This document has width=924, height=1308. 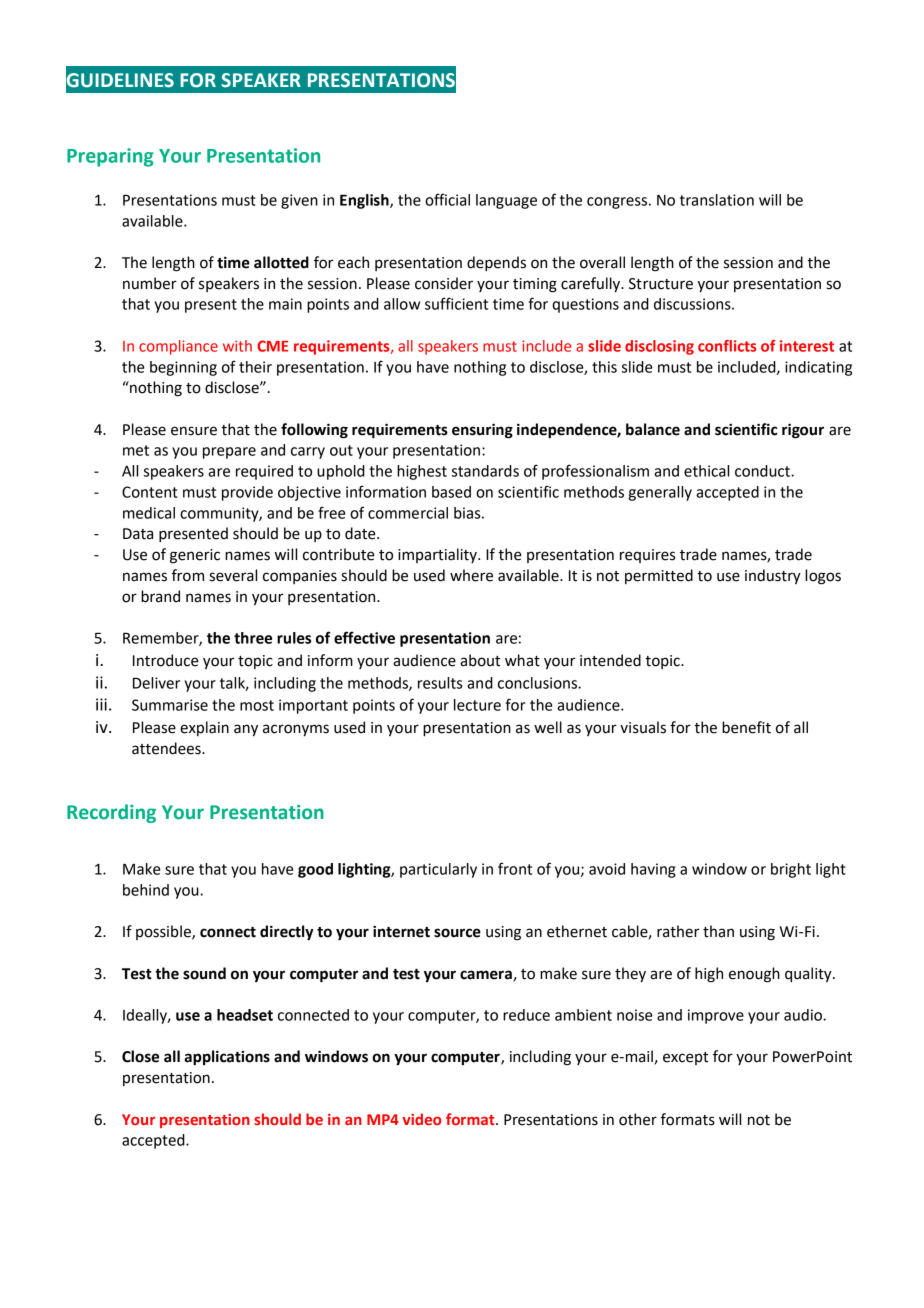 What do you see at coordinates (746, 727) in the document?
I see `benefit` at bounding box center [746, 727].
